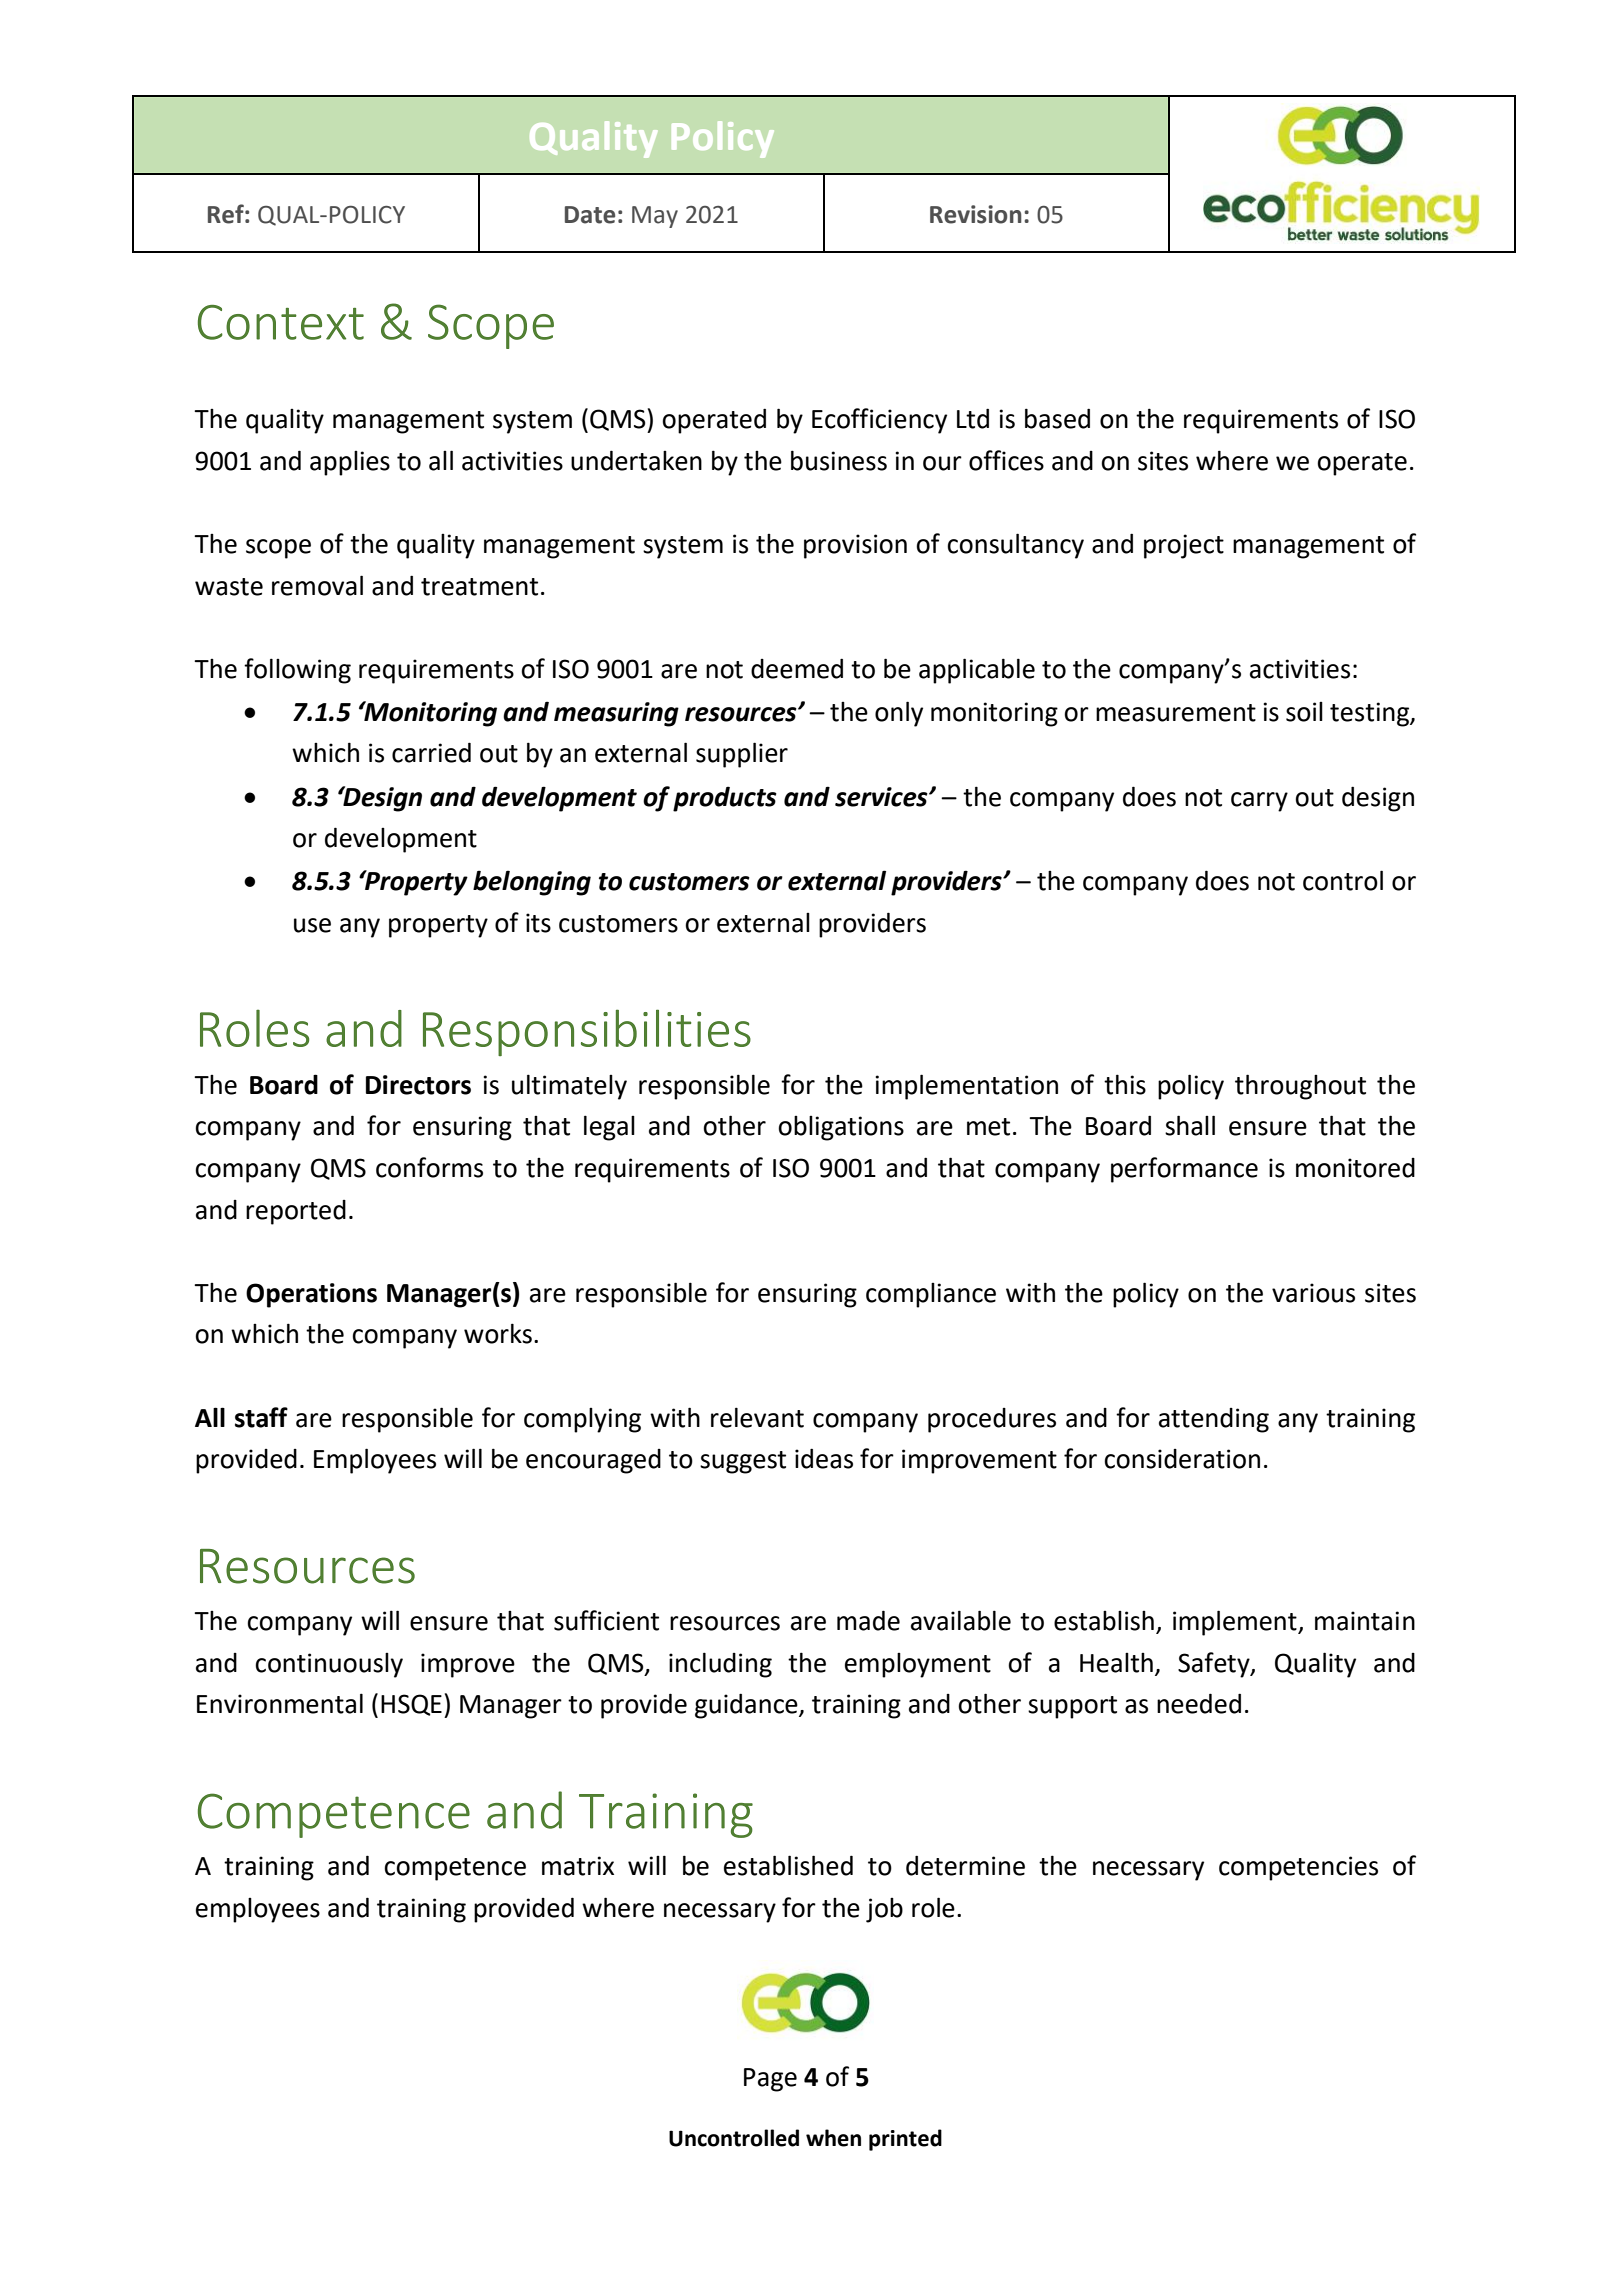 The width and height of the image is (1611, 2278). Describe the element at coordinates (1298, 1868) in the image. I see `competencies` at that location.
